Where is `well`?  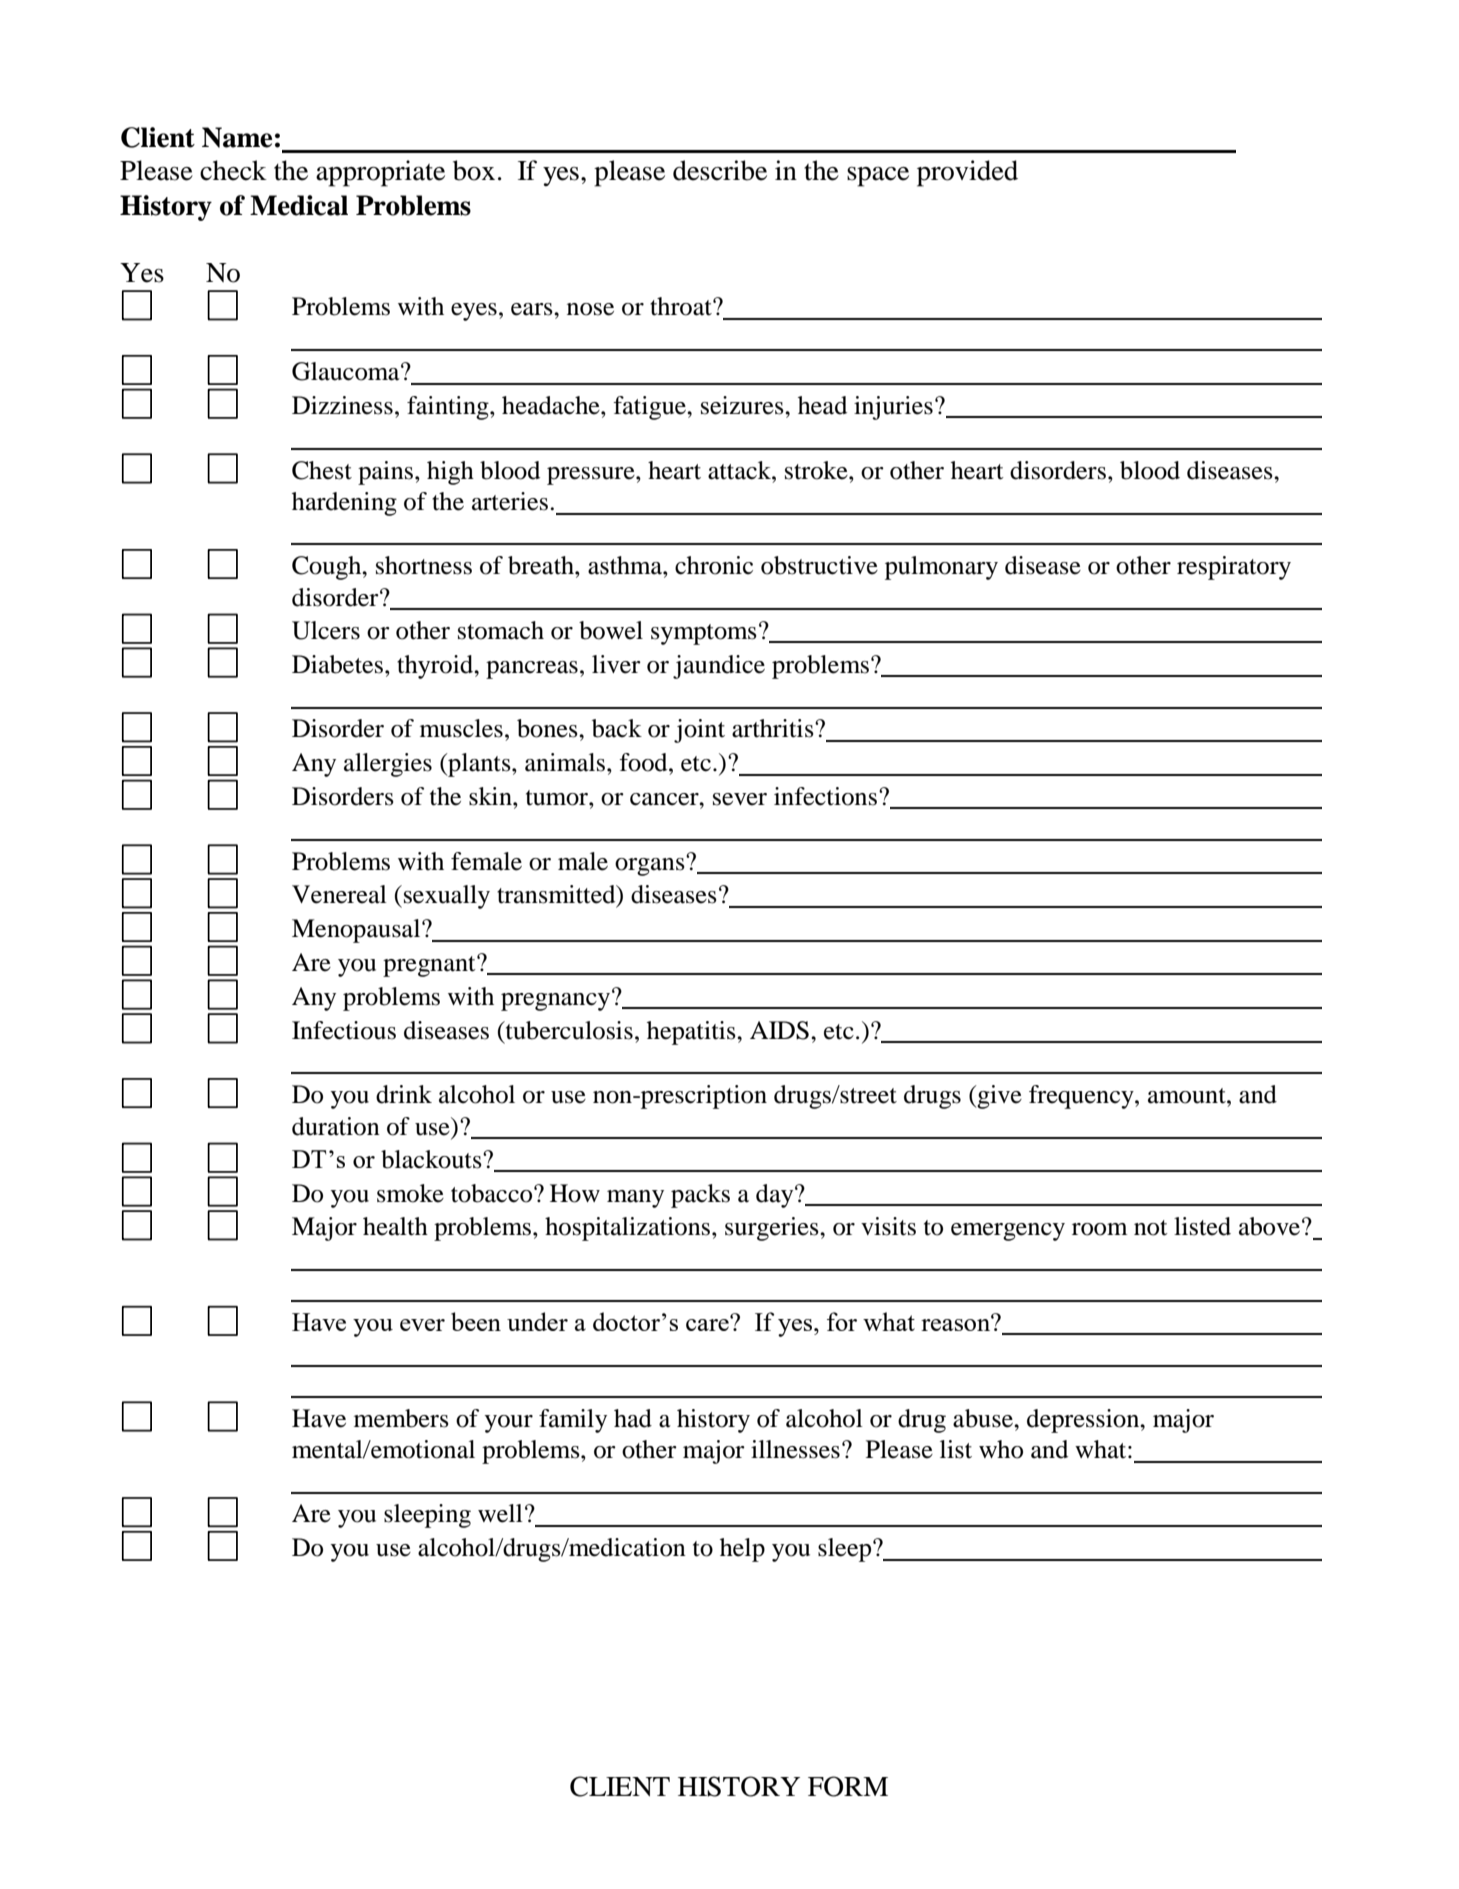 well is located at coordinates (500, 1513).
